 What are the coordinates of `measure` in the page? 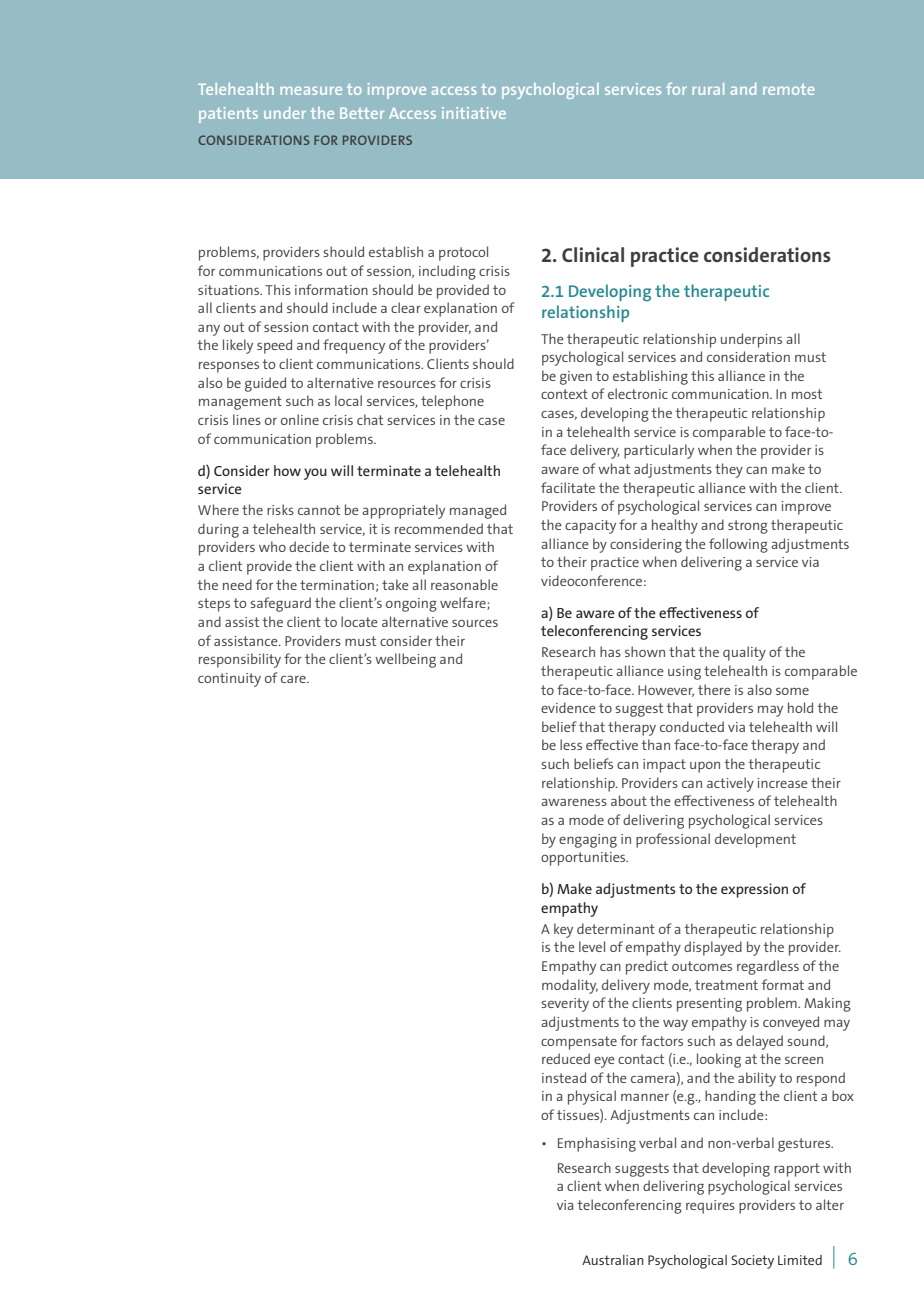 It's located at (311, 90).
